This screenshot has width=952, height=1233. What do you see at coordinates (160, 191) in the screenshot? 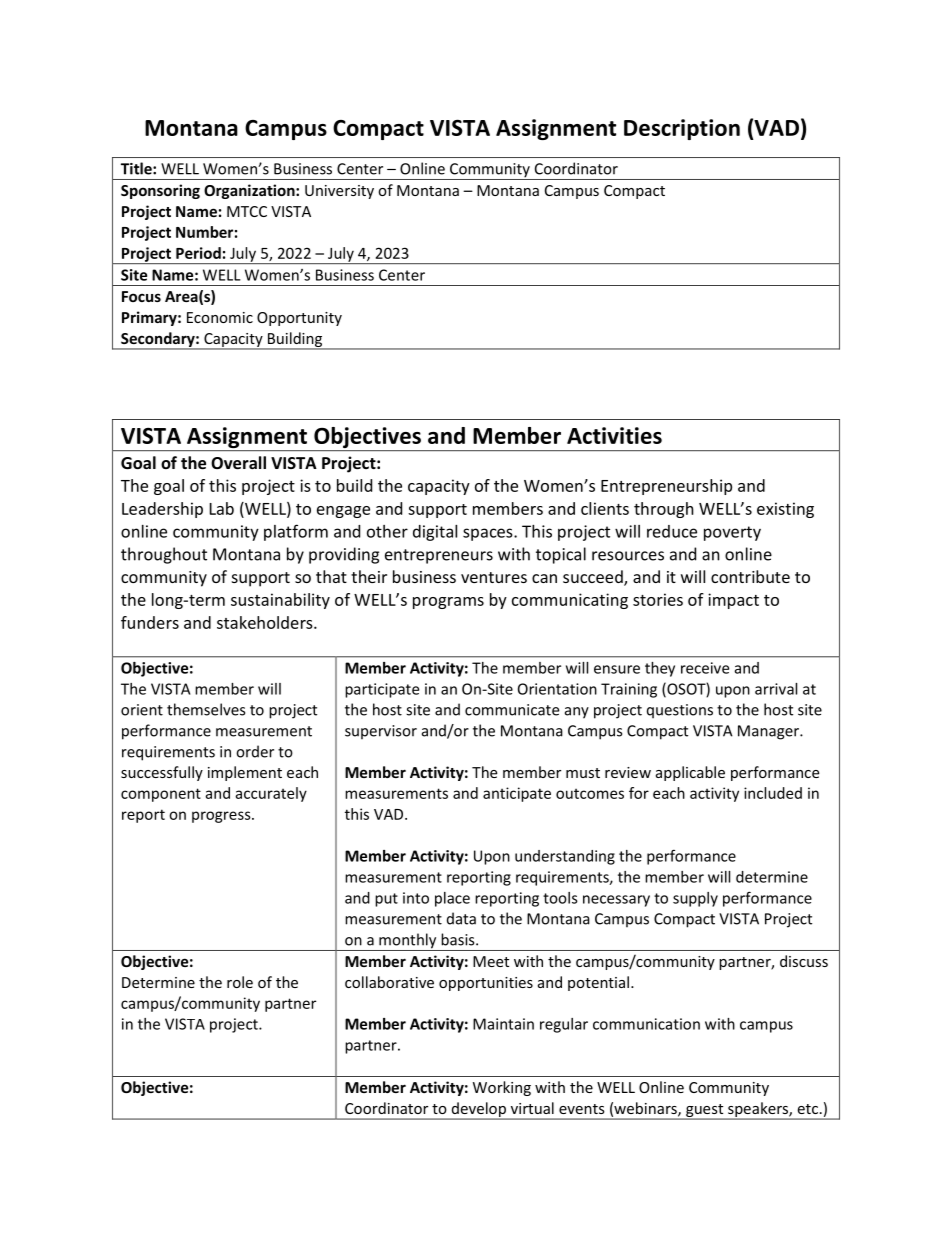
I see `Sponsoring` at bounding box center [160, 191].
